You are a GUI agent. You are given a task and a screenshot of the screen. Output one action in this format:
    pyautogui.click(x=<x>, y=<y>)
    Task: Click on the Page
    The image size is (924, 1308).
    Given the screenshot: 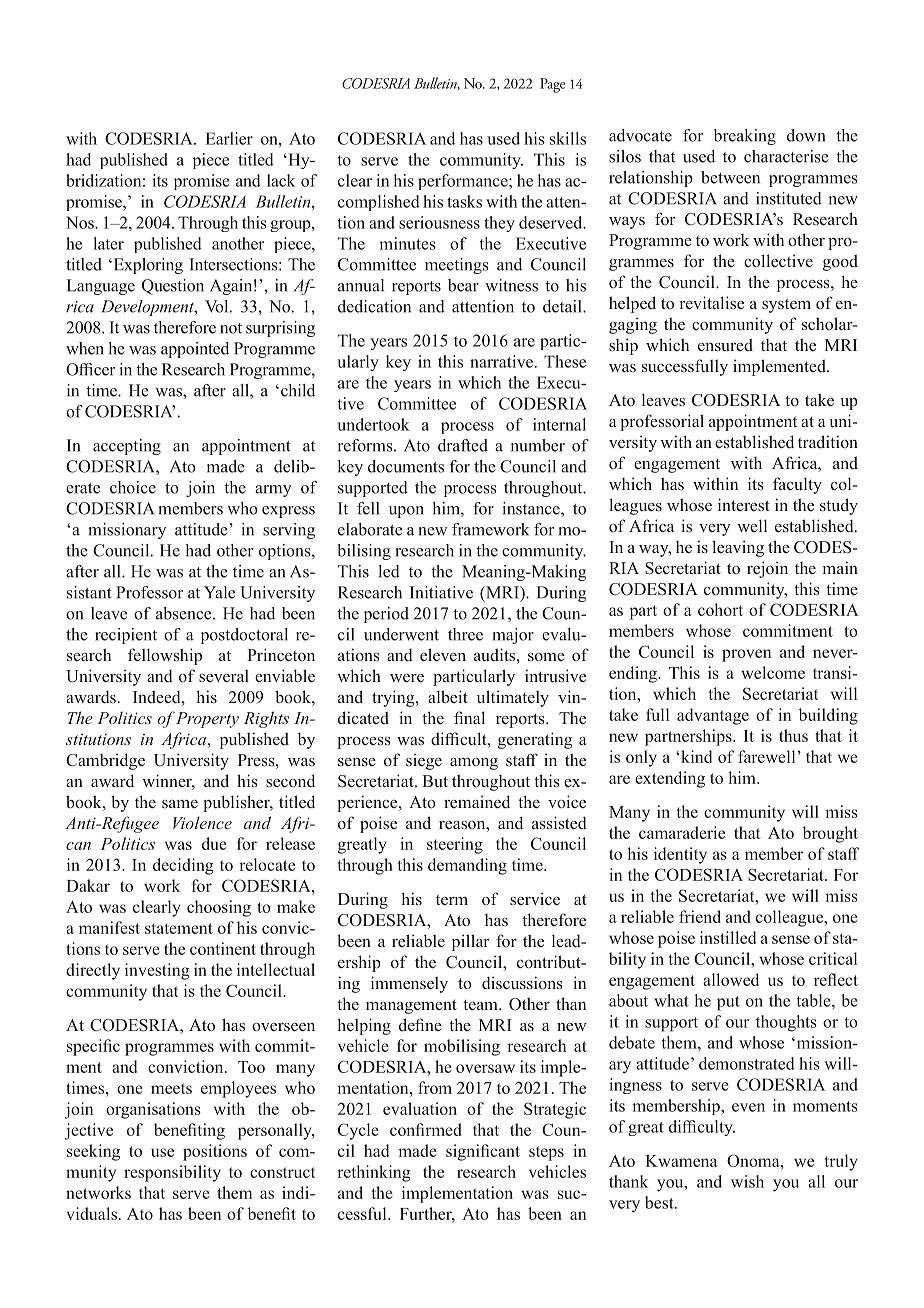 What is the action you would take?
    pyautogui.click(x=552, y=85)
